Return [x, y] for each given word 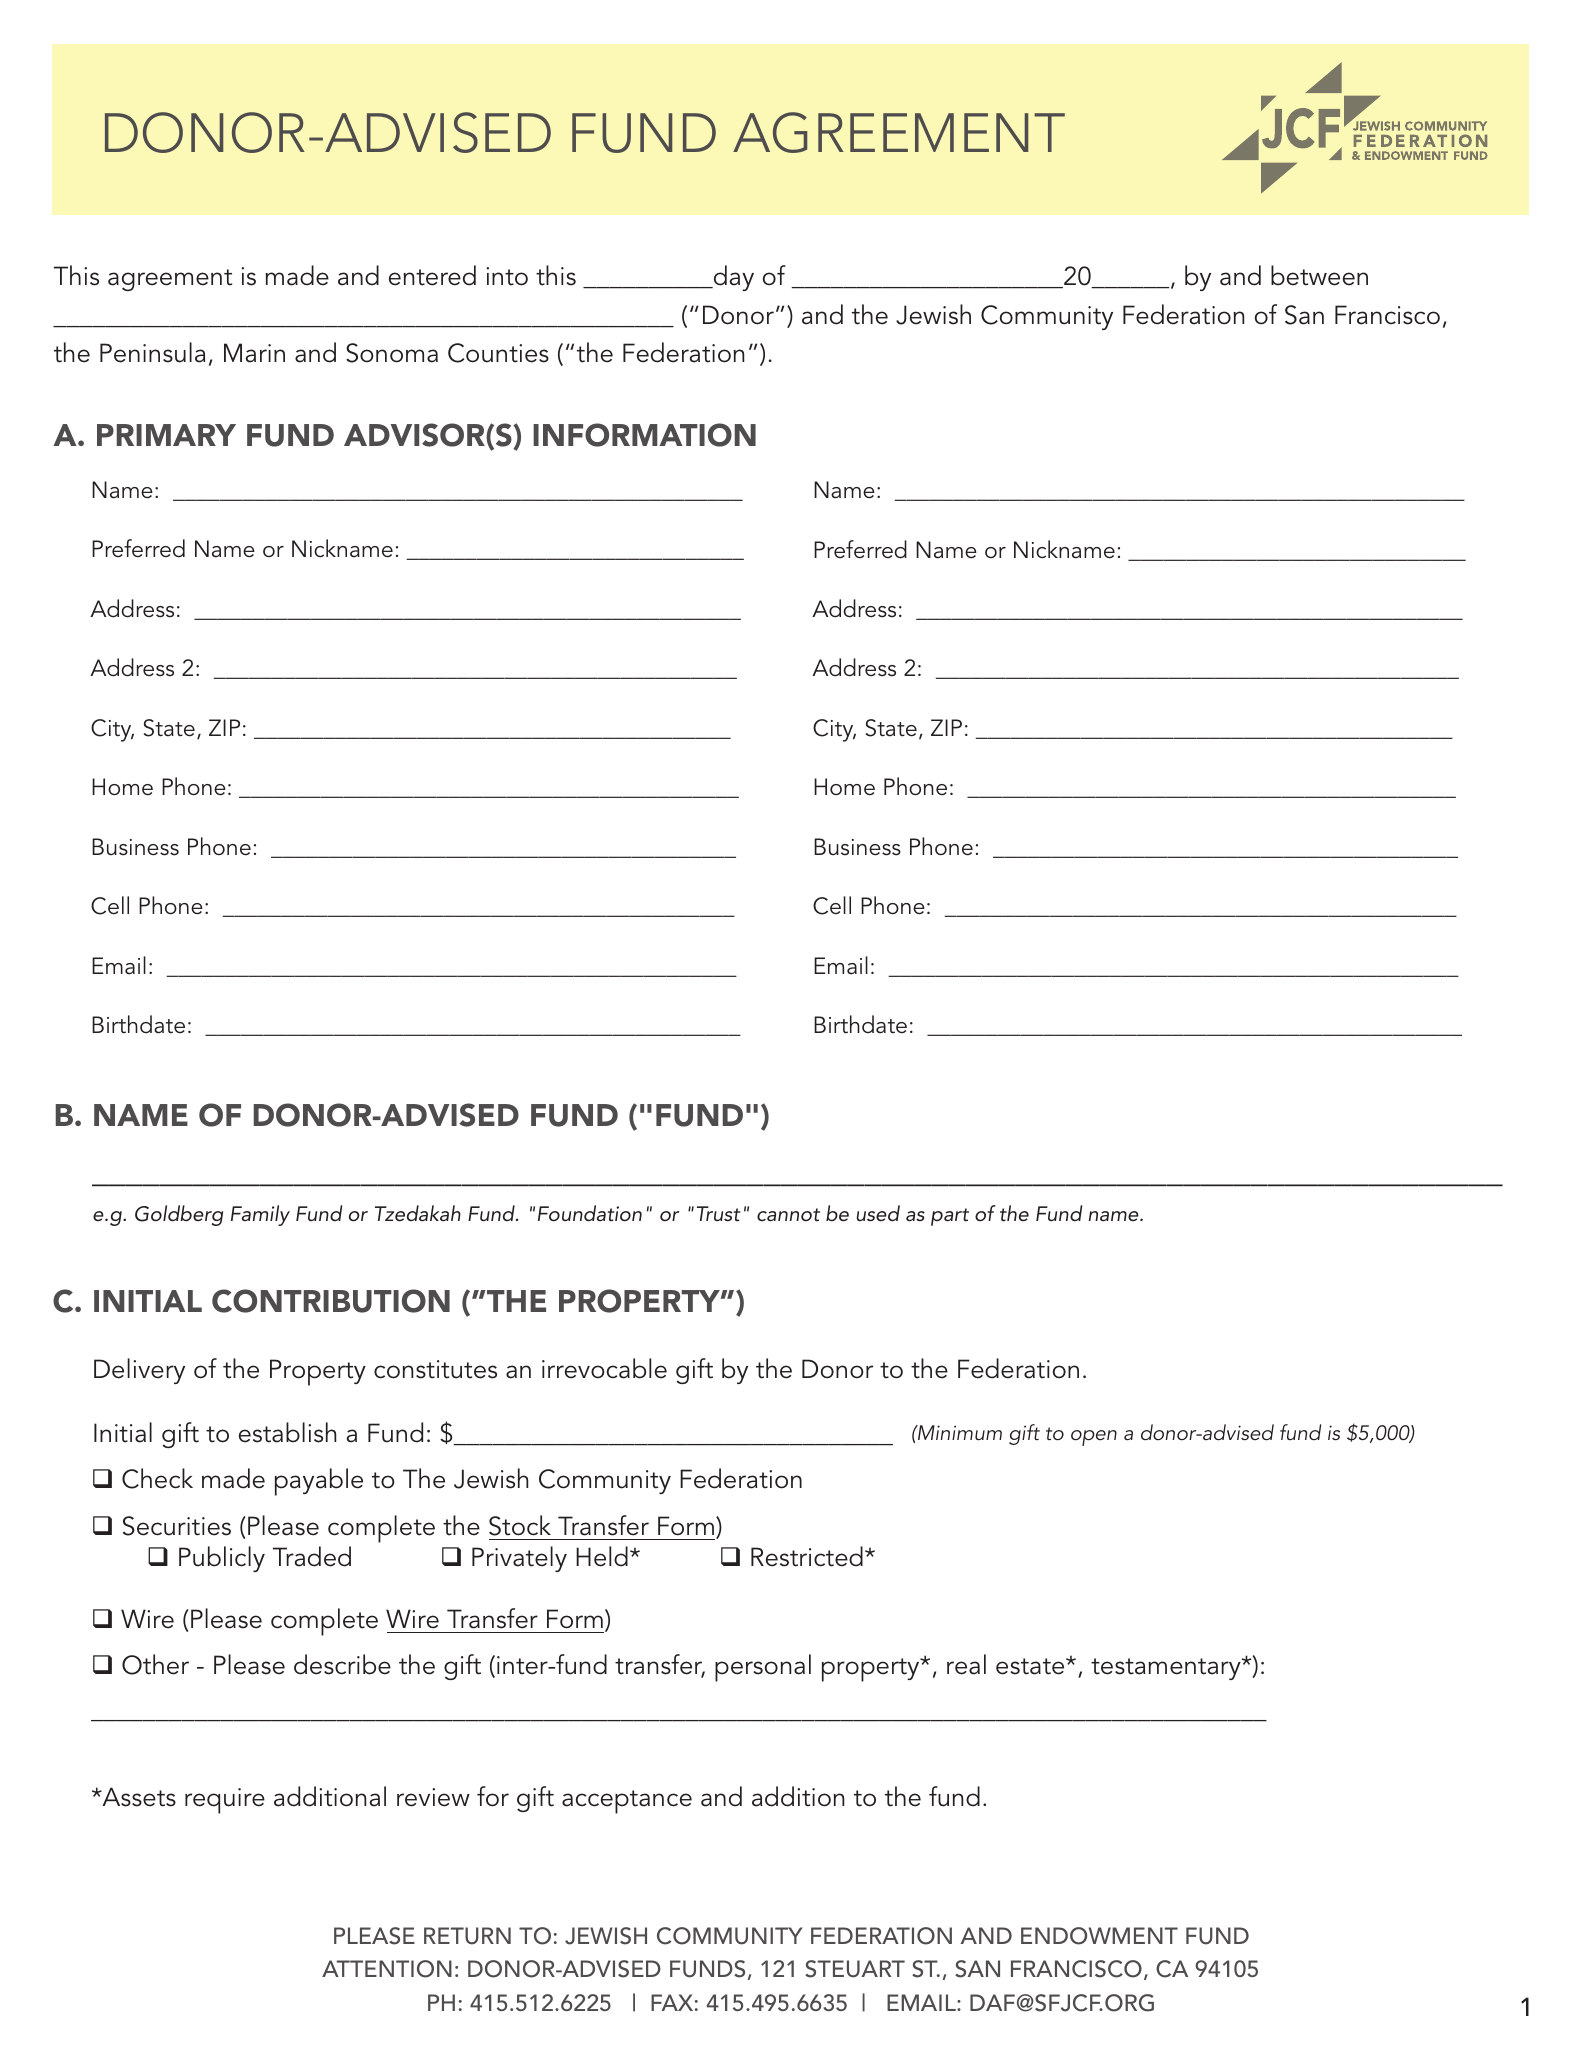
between [1319, 275]
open [1094, 1438]
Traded [312, 1556]
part [950, 1217]
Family [260, 1215]
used [878, 1213]
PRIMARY [166, 435]
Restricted [807, 1556]
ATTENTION [387, 1969]
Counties [498, 353]
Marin [254, 353]
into [507, 276]
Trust [719, 1214]
